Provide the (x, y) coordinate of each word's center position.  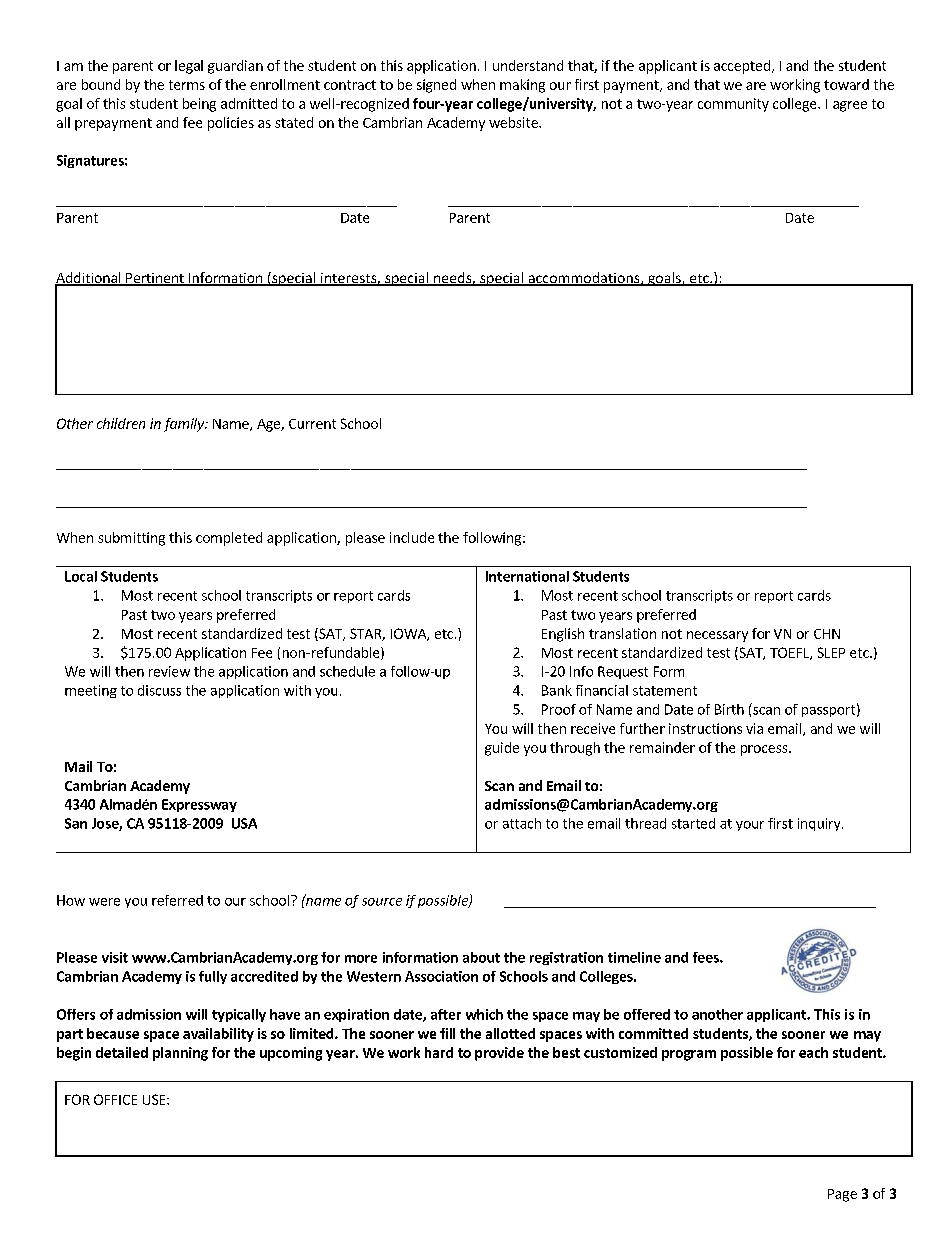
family (185, 425)
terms (187, 85)
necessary (717, 636)
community (733, 105)
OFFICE (115, 1099)
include (412, 537)
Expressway (199, 805)
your (750, 826)
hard (439, 1052)
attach (522, 823)
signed (436, 86)
